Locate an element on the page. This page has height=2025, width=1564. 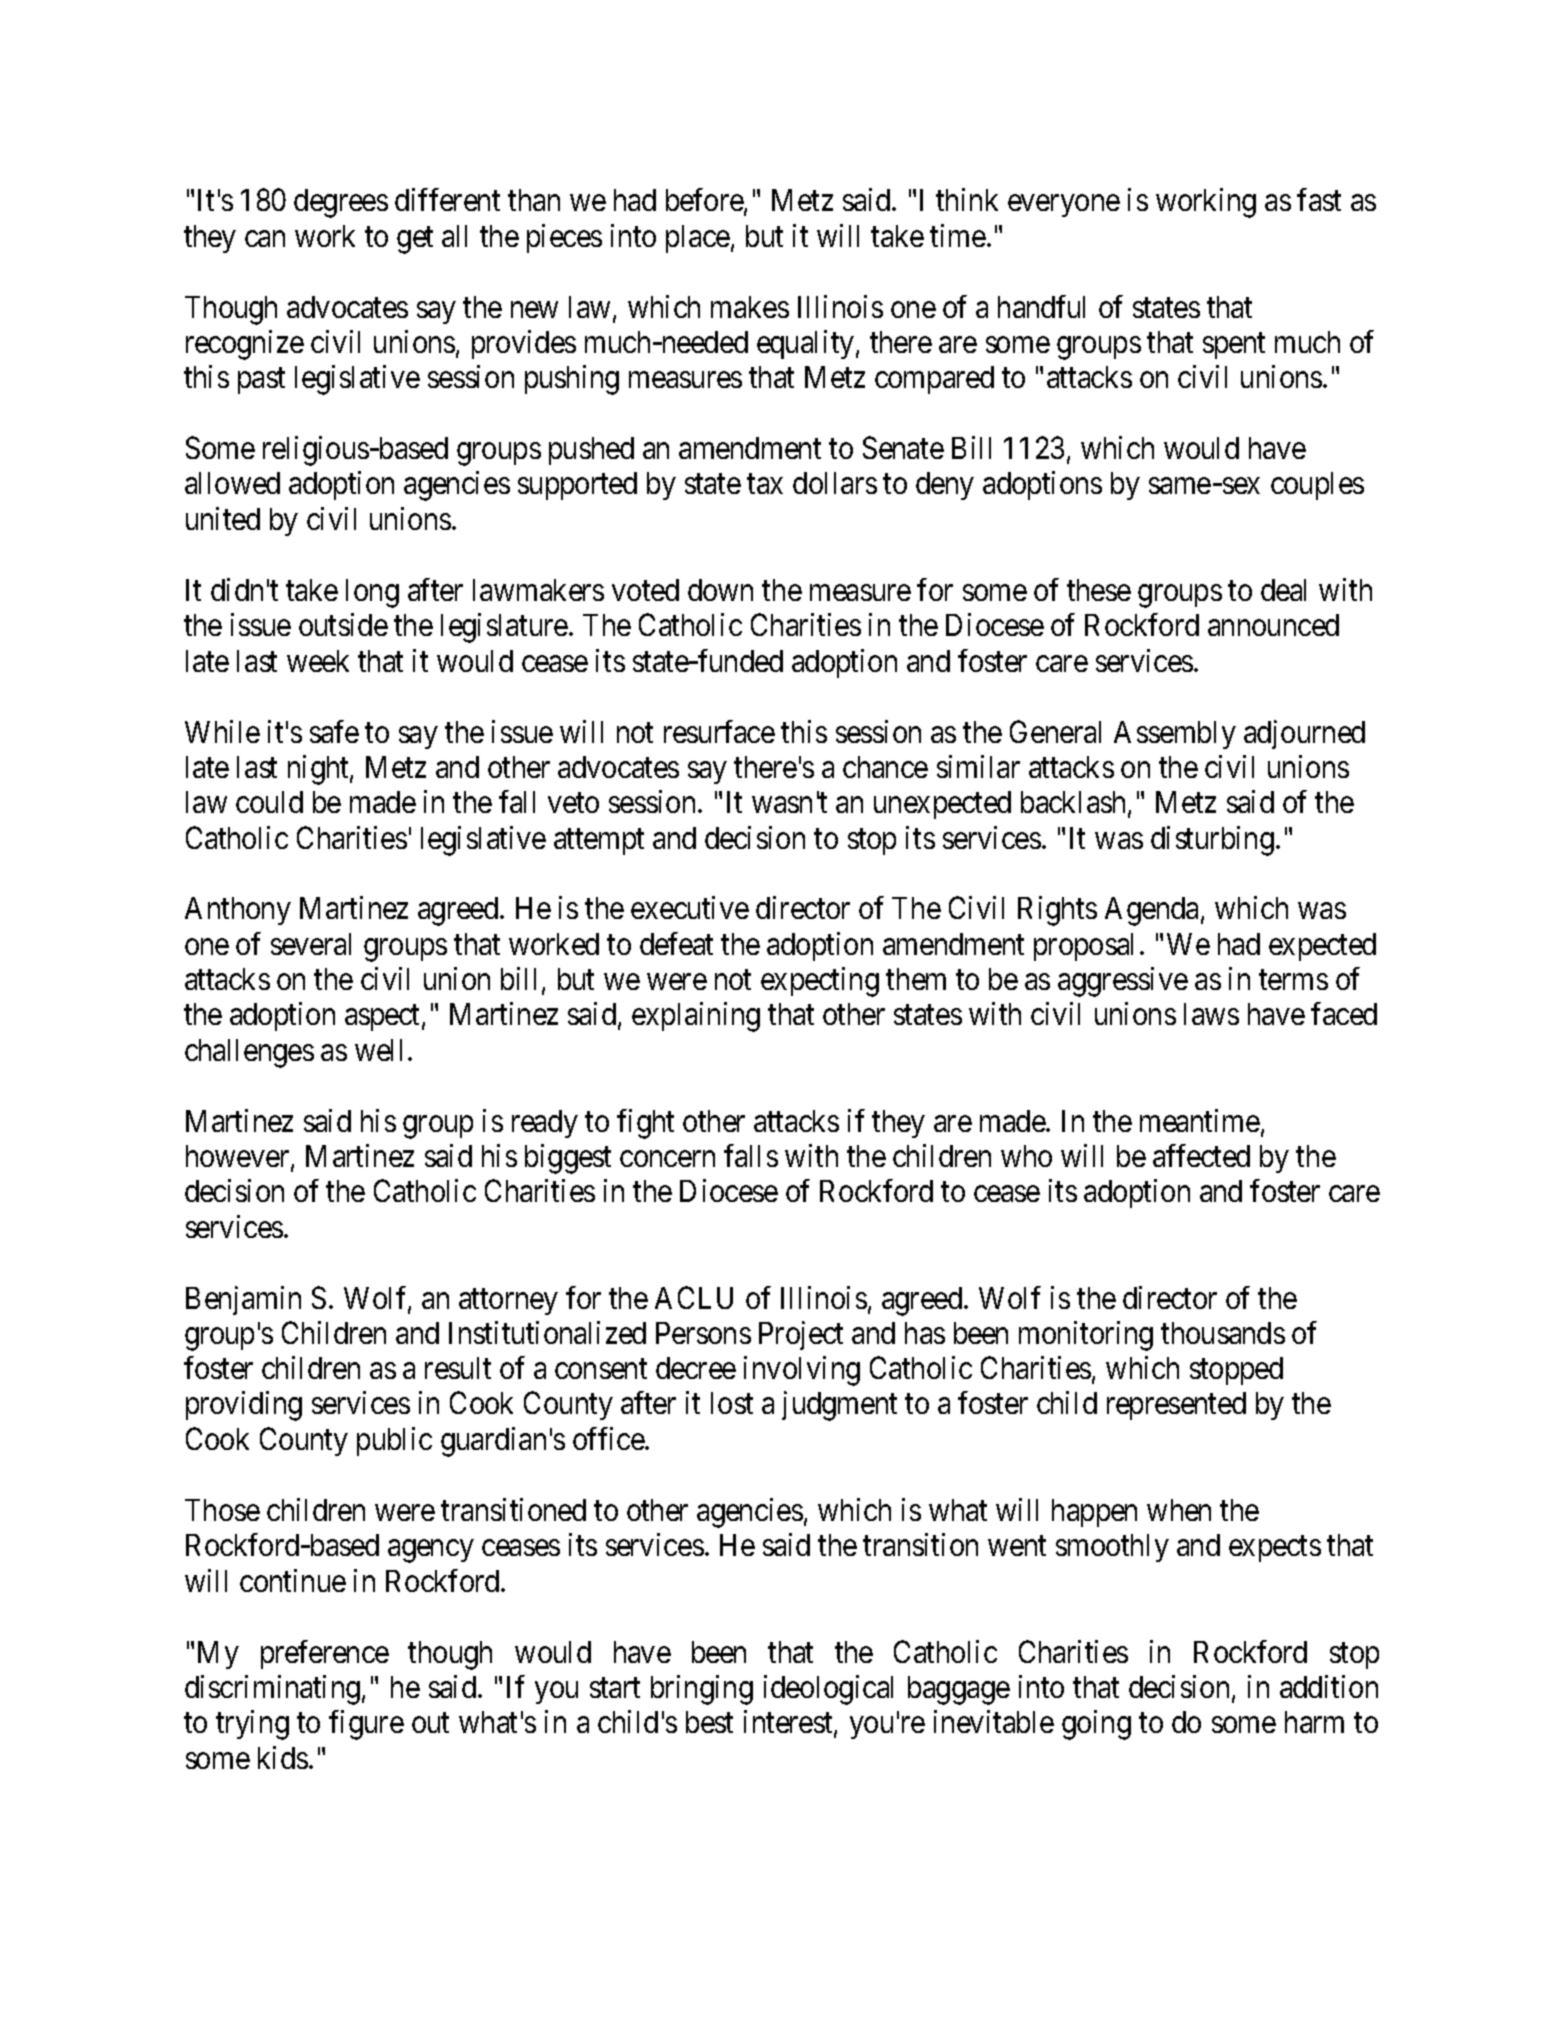
outside is located at coordinates (343, 624).
